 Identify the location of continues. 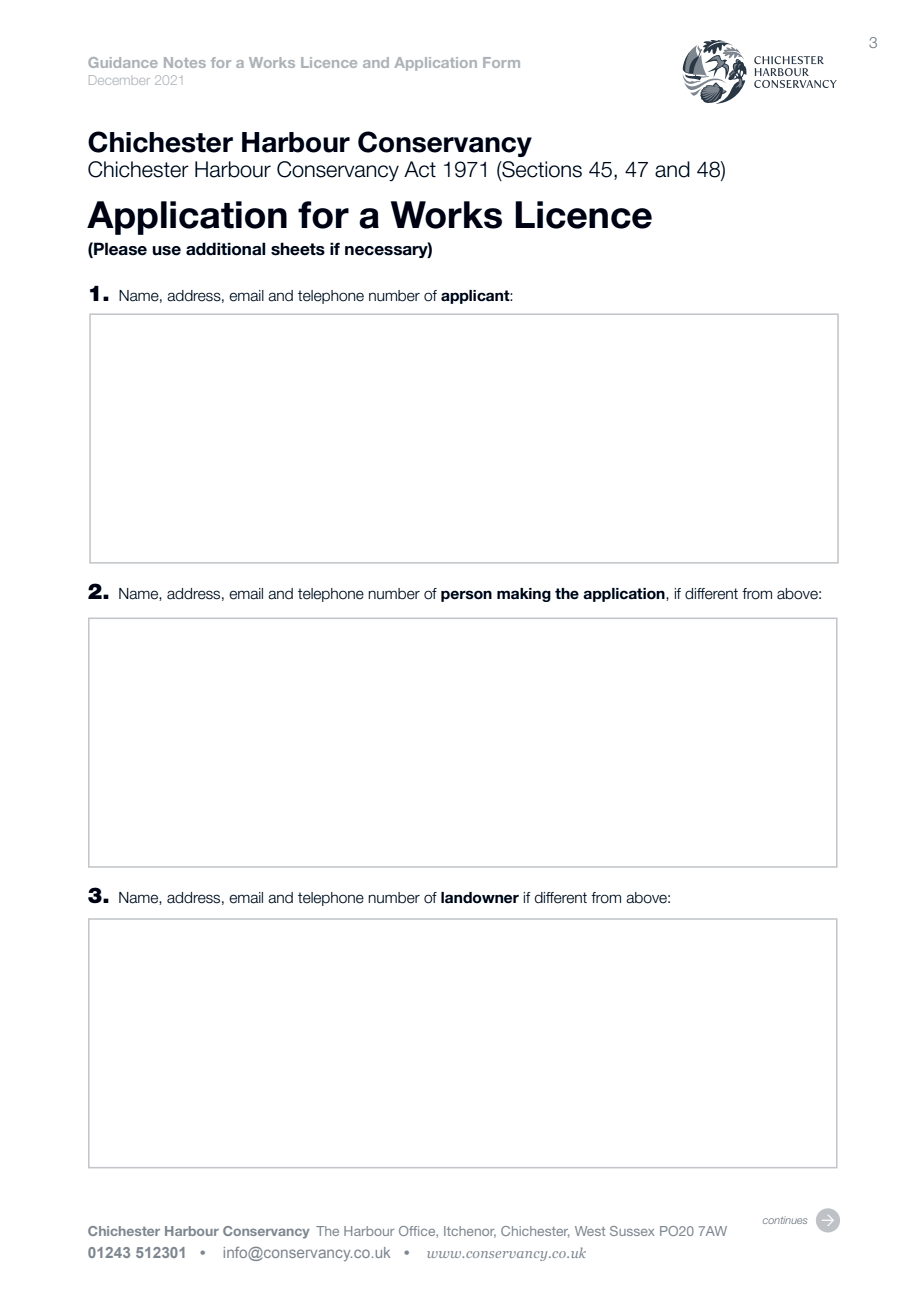
(785, 1220).
